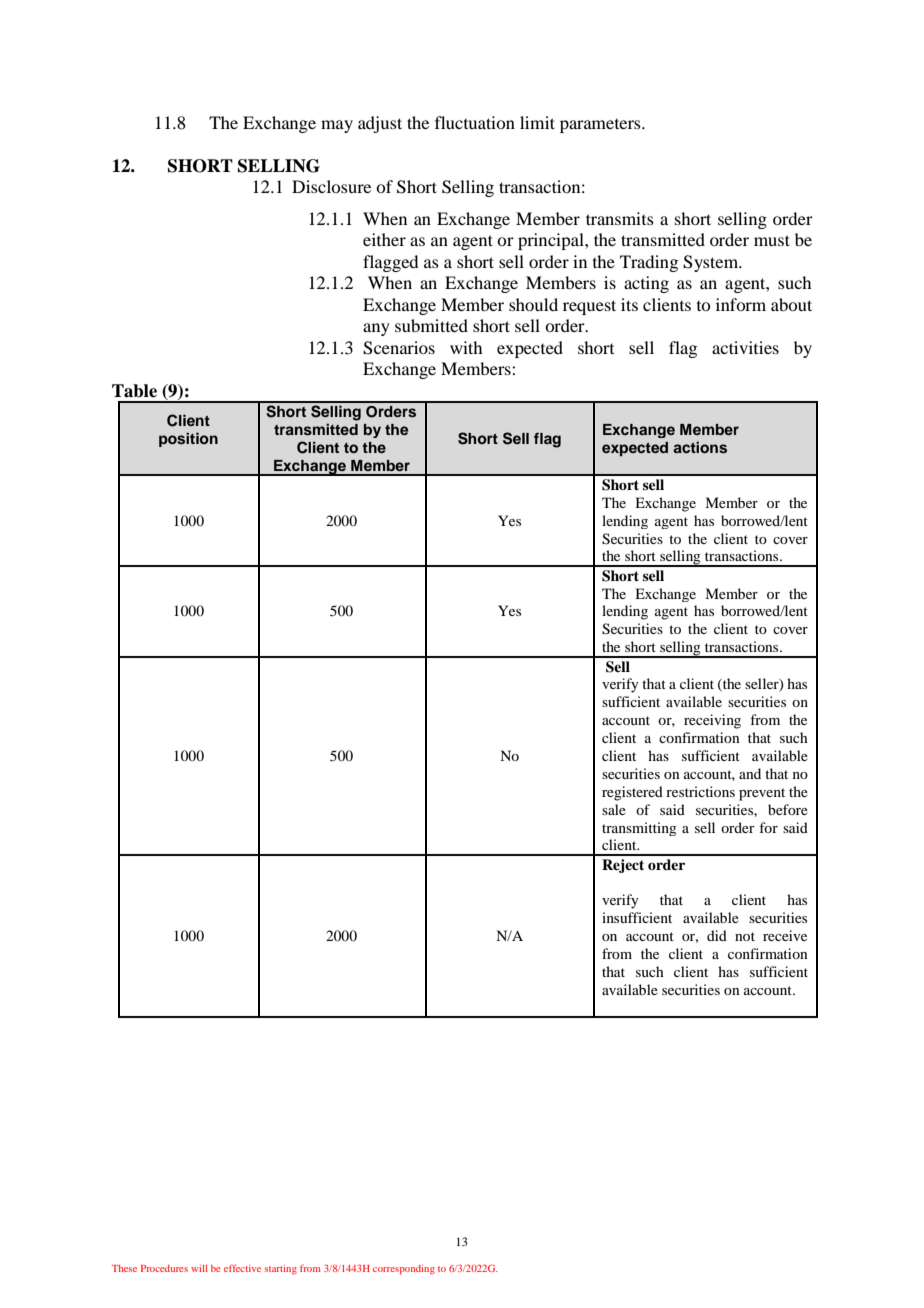 The image size is (924, 1308). I want to click on receiving, so click(712, 721).
